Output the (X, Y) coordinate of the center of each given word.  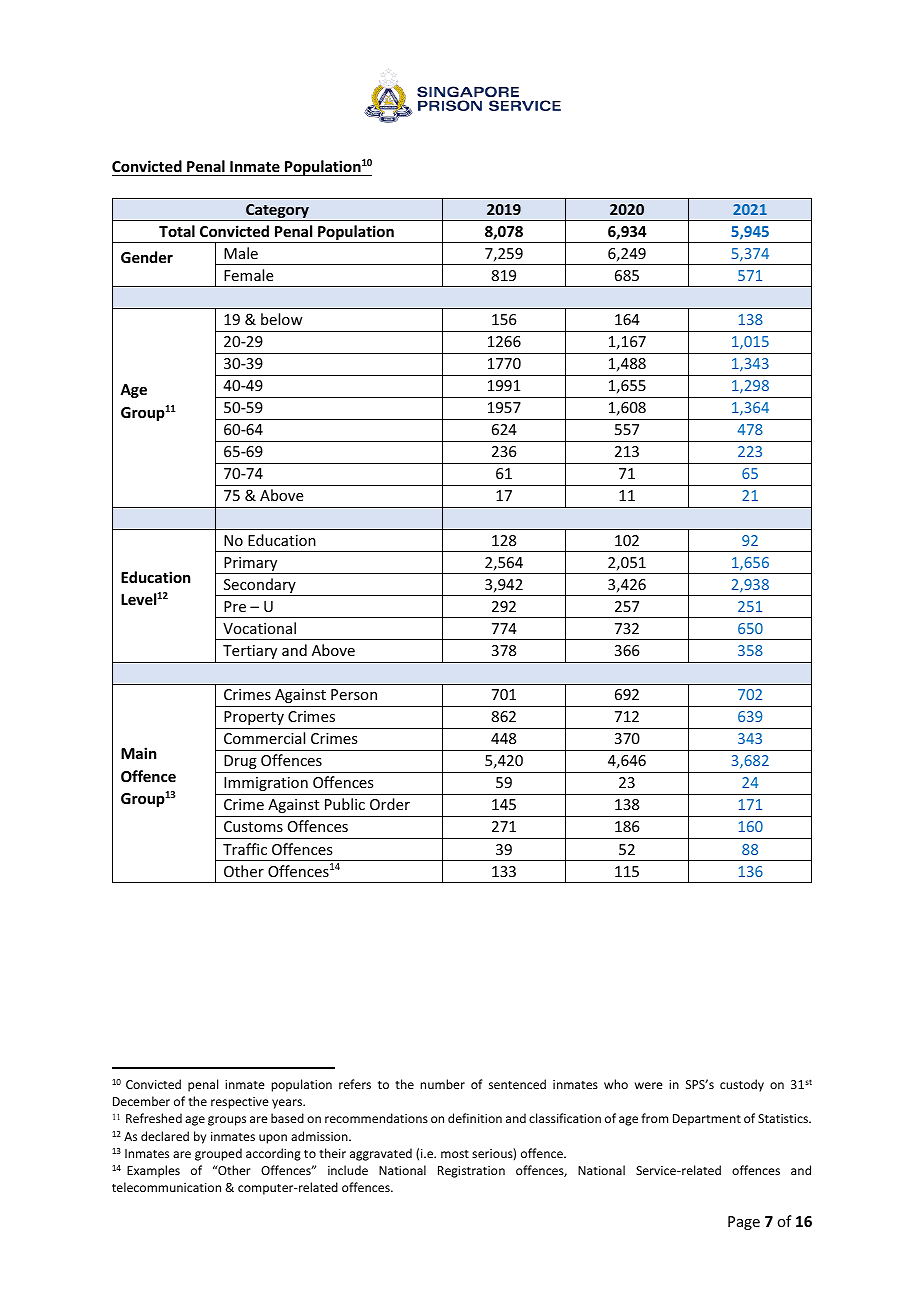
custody (742, 1085)
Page (744, 1223)
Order (390, 804)
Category (277, 212)
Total (177, 231)
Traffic (245, 849)
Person (354, 694)
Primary (251, 565)
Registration (471, 1172)
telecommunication (166, 1187)
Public (345, 804)
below (282, 319)
